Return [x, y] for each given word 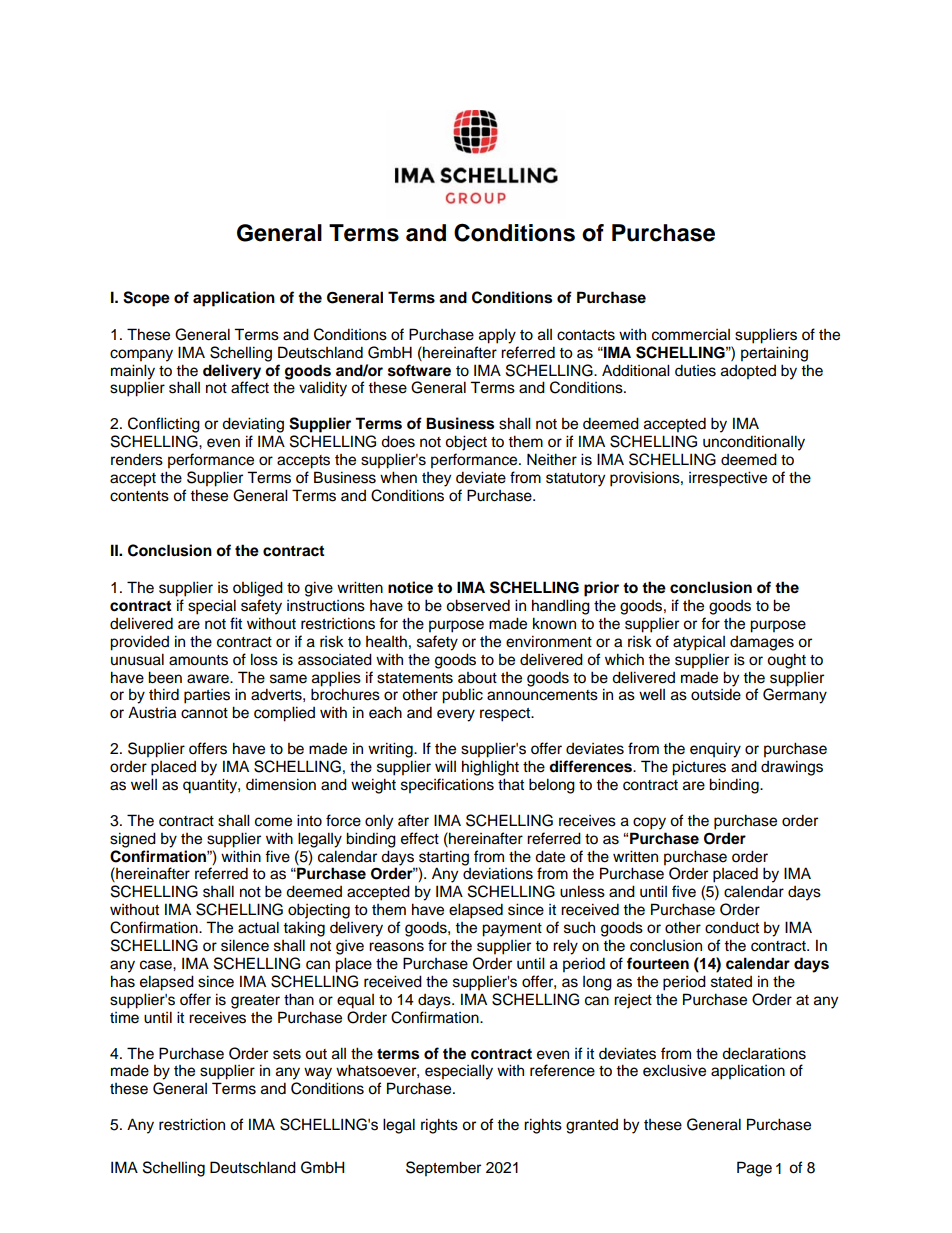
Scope [146, 299]
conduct [732, 928]
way [318, 1073]
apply [497, 336]
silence [245, 945]
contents [139, 496]
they [436, 479]
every [456, 715]
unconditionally [754, 443]
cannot [204, 713]
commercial [691, 335]
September [443, 1169]
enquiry [715, 750]
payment [512, 930]
